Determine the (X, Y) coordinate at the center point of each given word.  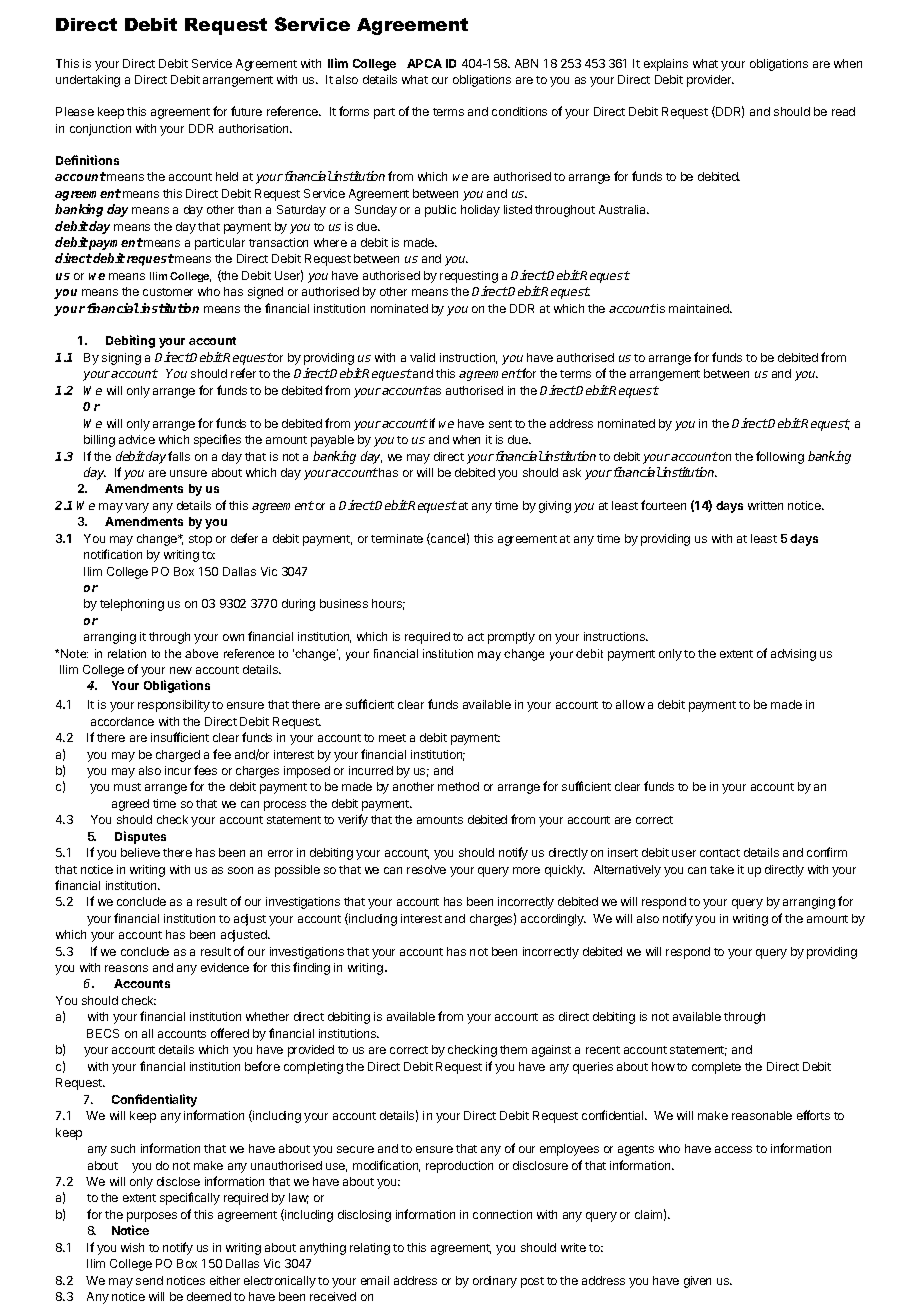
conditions (519, 111)
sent (500, 424)
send (149, 1280)
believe (140, 852)
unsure (188, 473)
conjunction (100, 130)
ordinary (495, 1282)
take (722, 869)
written (765, 505)
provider (710, 81)
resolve (426, 869)
